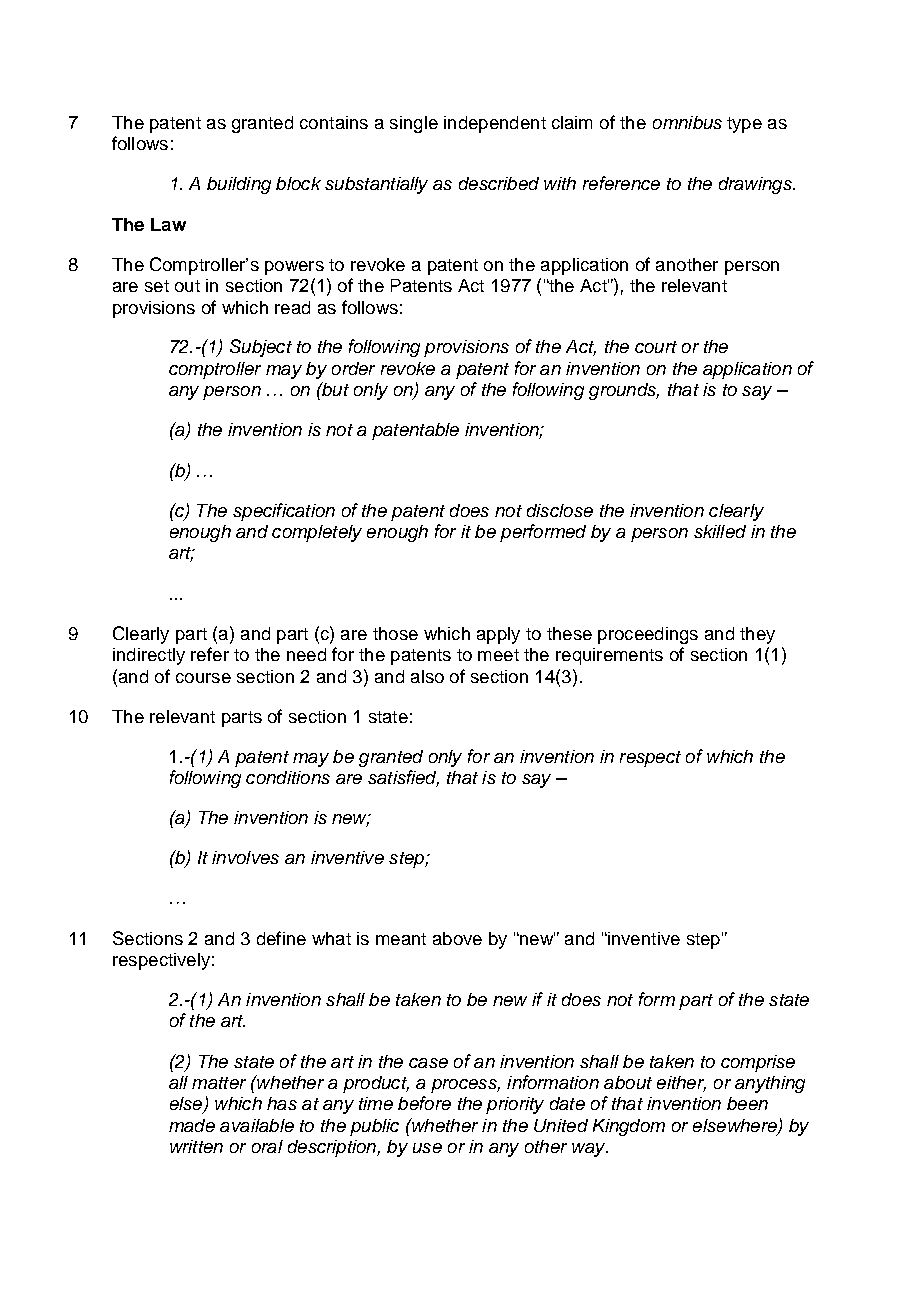 The height and width of the screenshot is (1308, 924). I want to click on above, so click(457, 938).
